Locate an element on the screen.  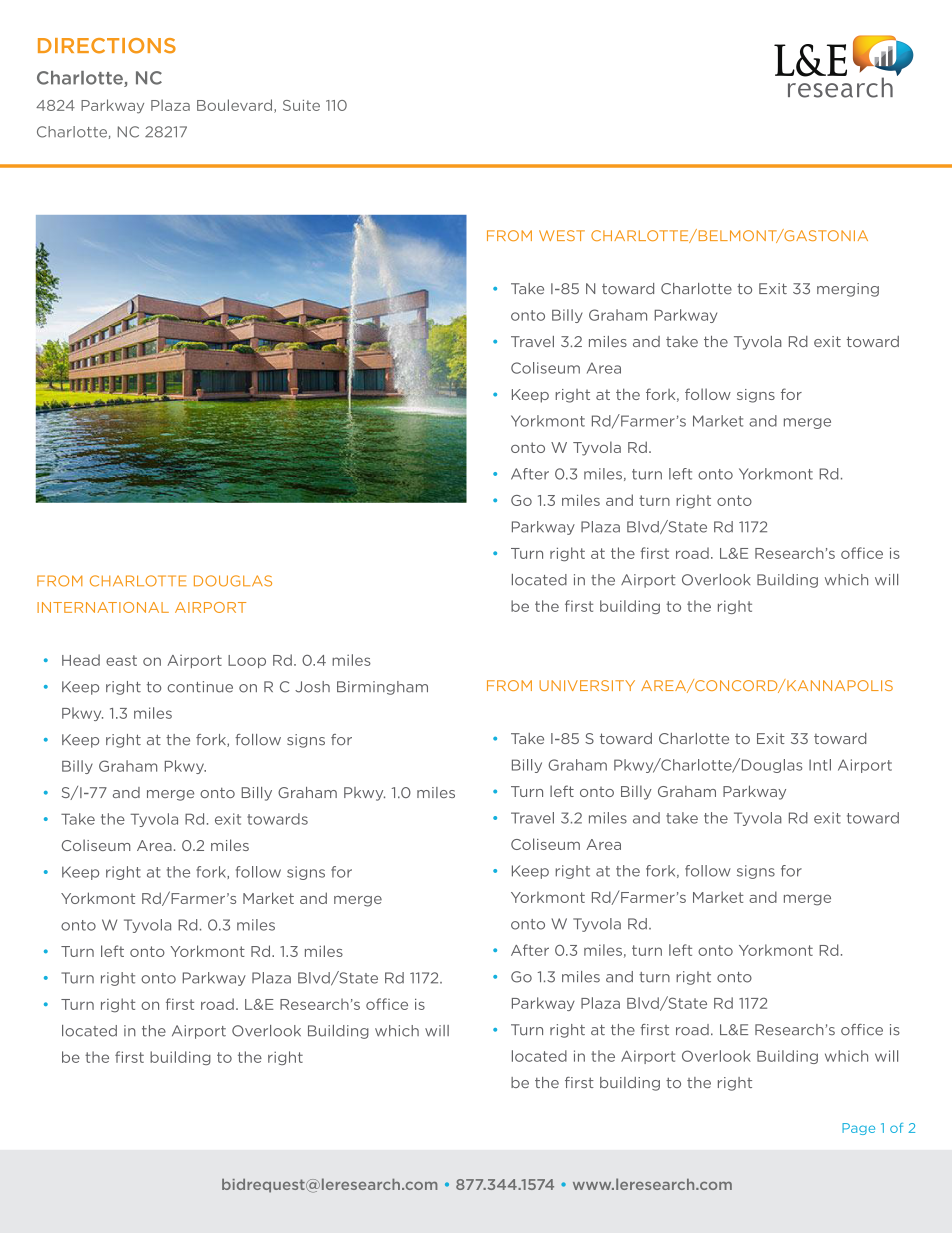
Josh is located at coordinates (312, 687).
